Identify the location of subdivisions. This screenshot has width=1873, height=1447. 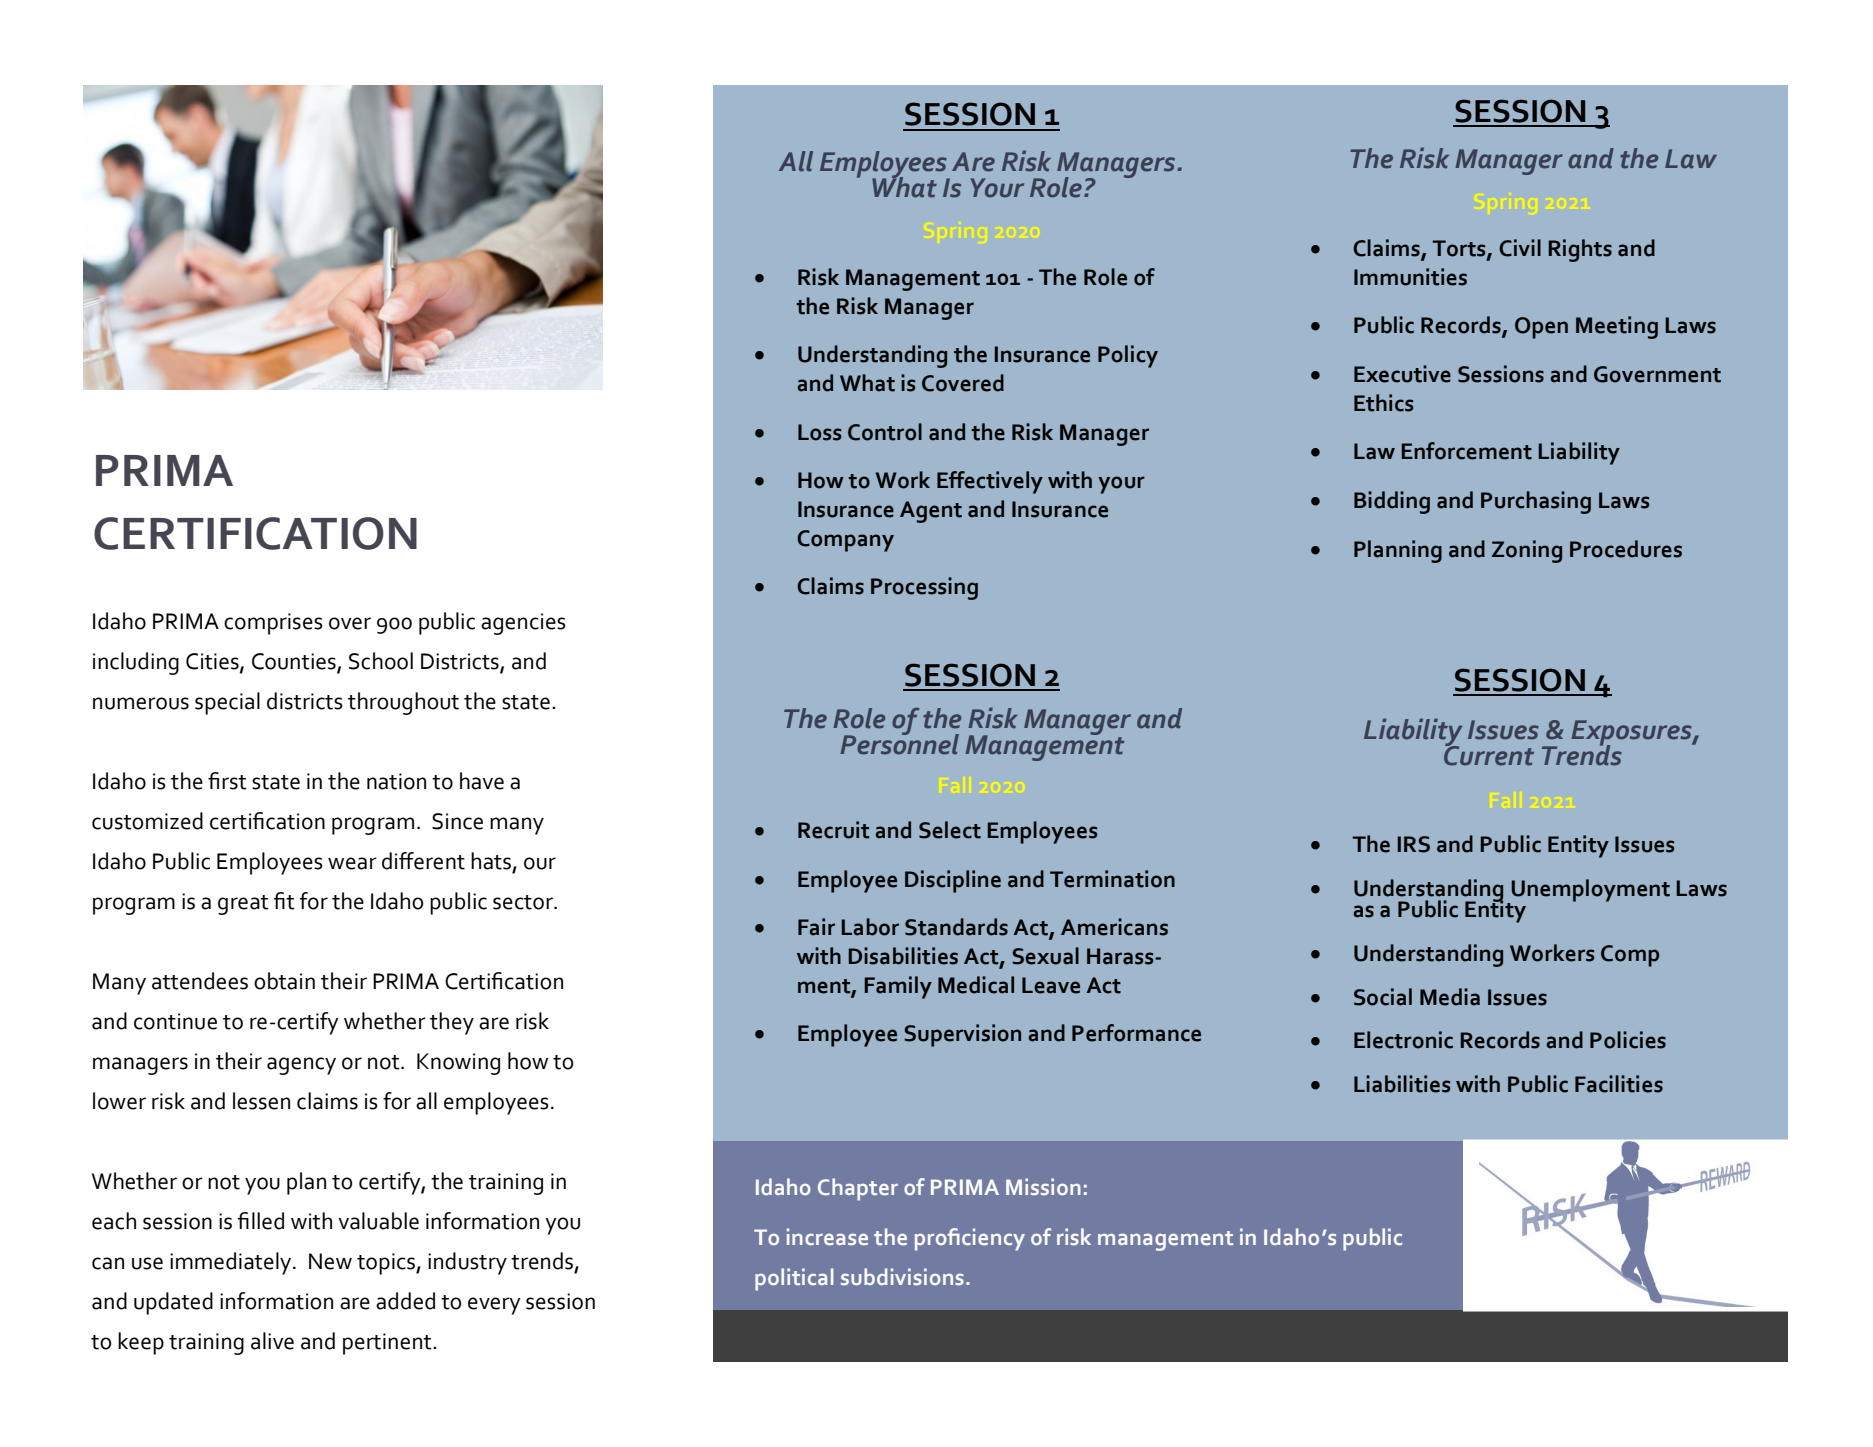
(902, 1276).
